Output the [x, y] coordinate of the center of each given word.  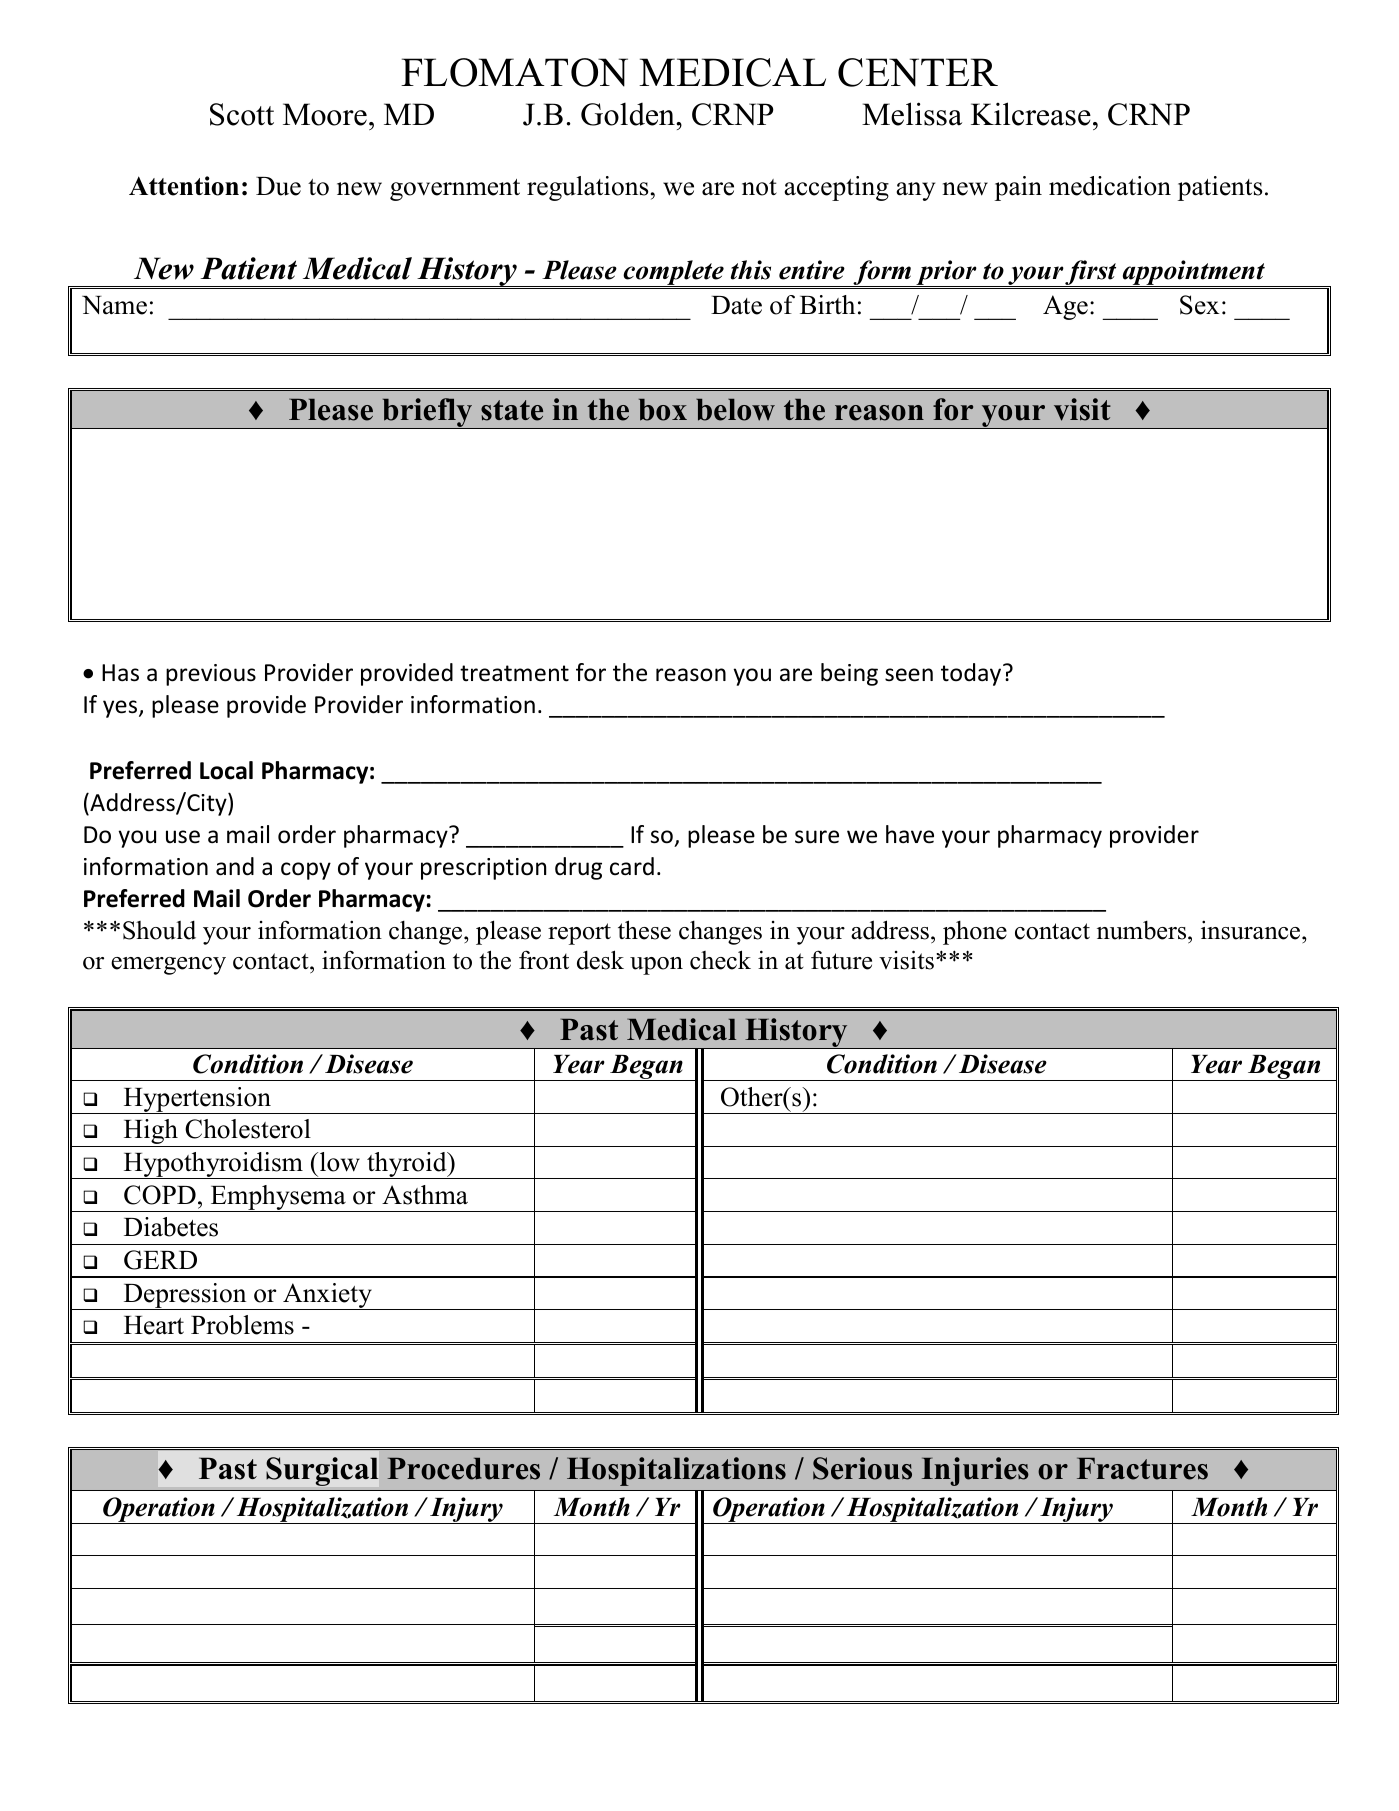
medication [1110, 186]
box [663, 409]
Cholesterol [248, 1129]
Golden [629, 114]
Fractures [1142, 1468]
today [972, 674]
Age [1065, 307]
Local [226, 770]
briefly [427, 413]
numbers [1143, 930]
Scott [242, 114]
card [632, 866]
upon [656, 966]
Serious [862, 1468]
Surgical [322, 1471]
